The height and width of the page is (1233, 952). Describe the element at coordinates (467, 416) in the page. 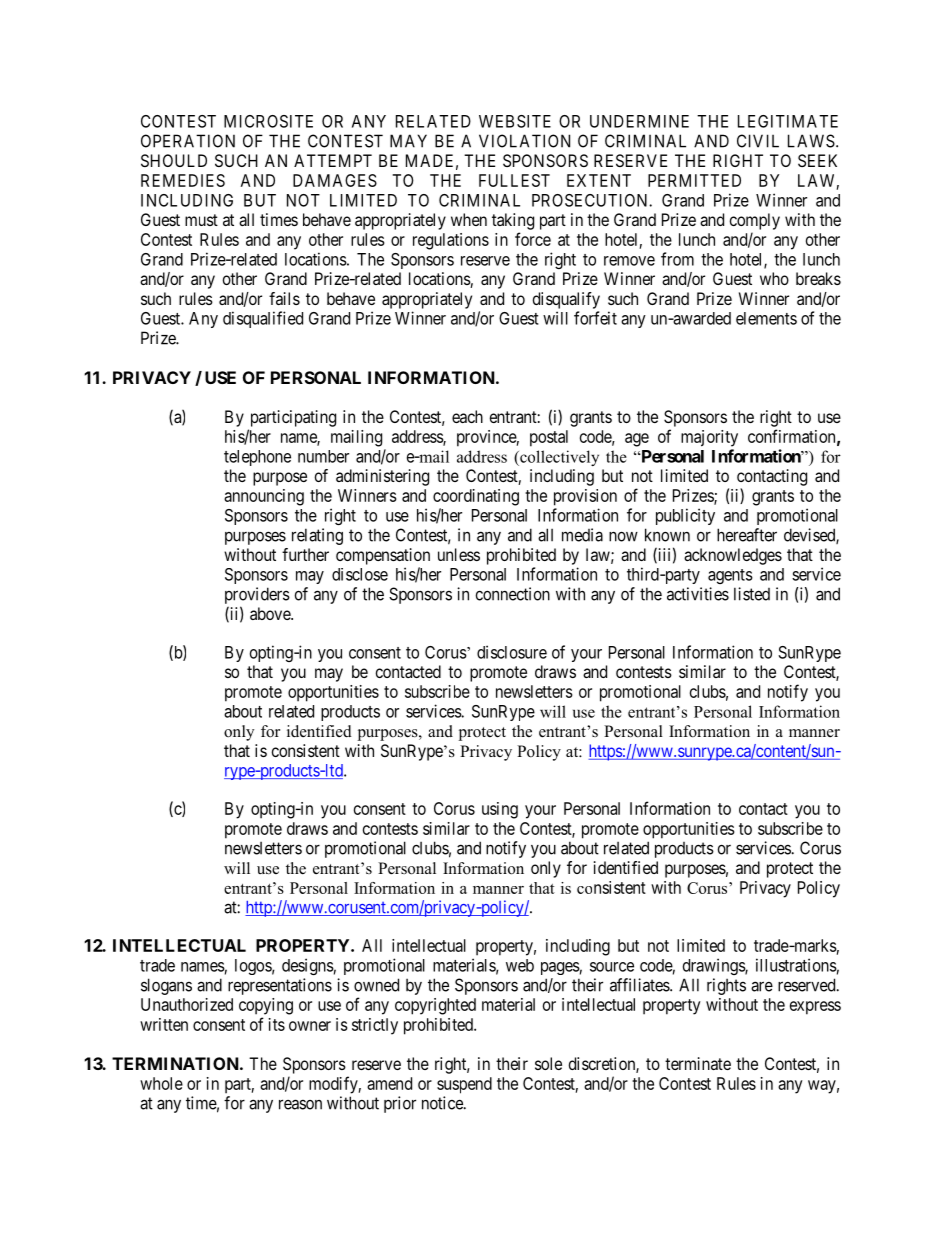

I see `each` at that location.
